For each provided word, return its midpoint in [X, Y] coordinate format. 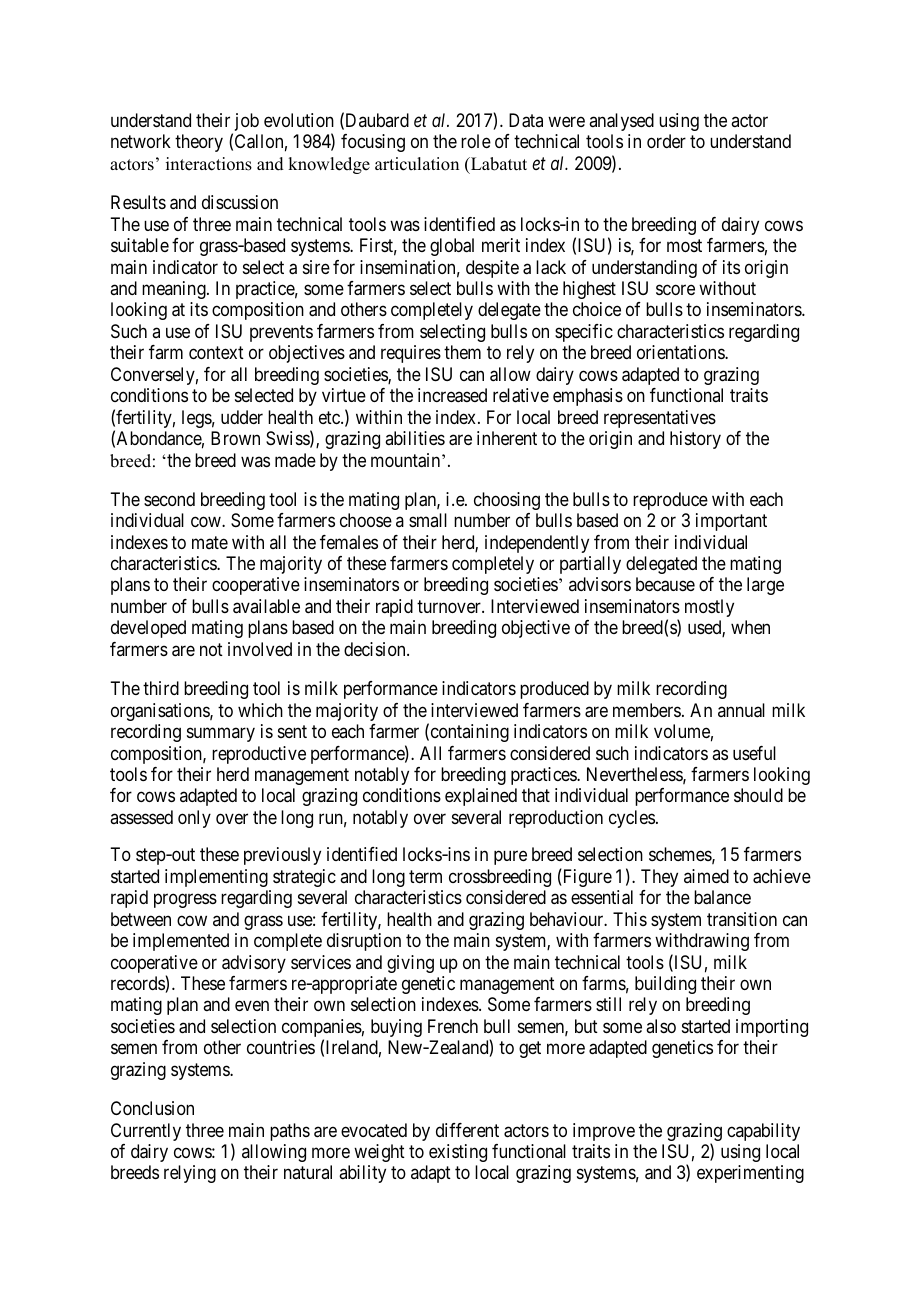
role [476, 141]
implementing [216, 878]
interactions [209, 164]
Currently [146, 1132]
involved [260, 649]
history [695, 440]
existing [458, 1153]
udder [242, 417]
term [425, 876]
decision [376, 649]
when [750, 627]
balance [722, 897]
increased [452, 395]
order [666, 141]
